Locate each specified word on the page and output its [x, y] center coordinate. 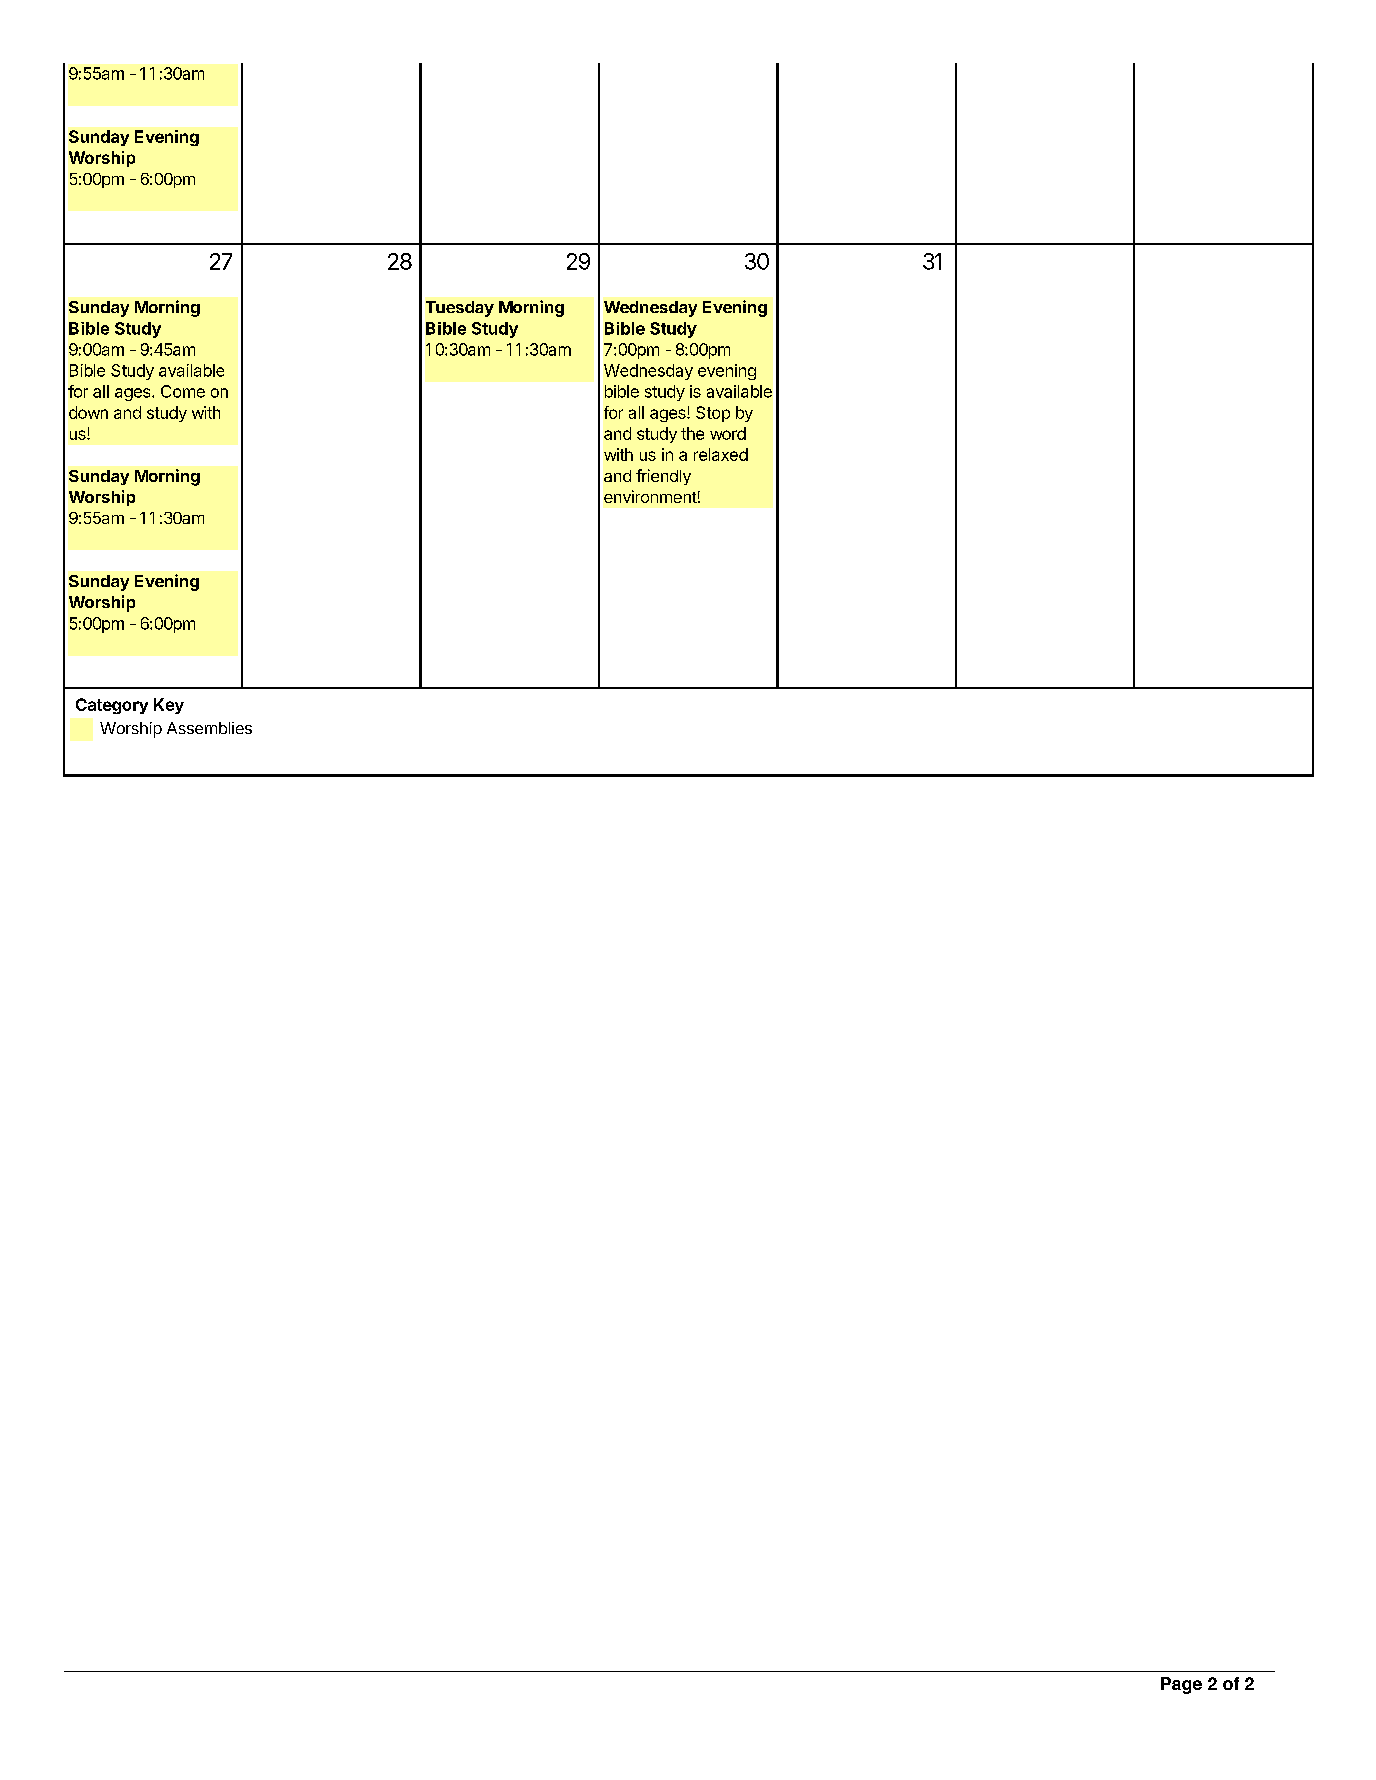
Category [112, 706]
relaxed [721, 454]
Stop [713, 414]
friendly [663, 477]
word [728, 433]
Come [183, 391]
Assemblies [209, 728]
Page [1181, 1685]
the [692, 433]
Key [169, 706]
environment [650, 496]
